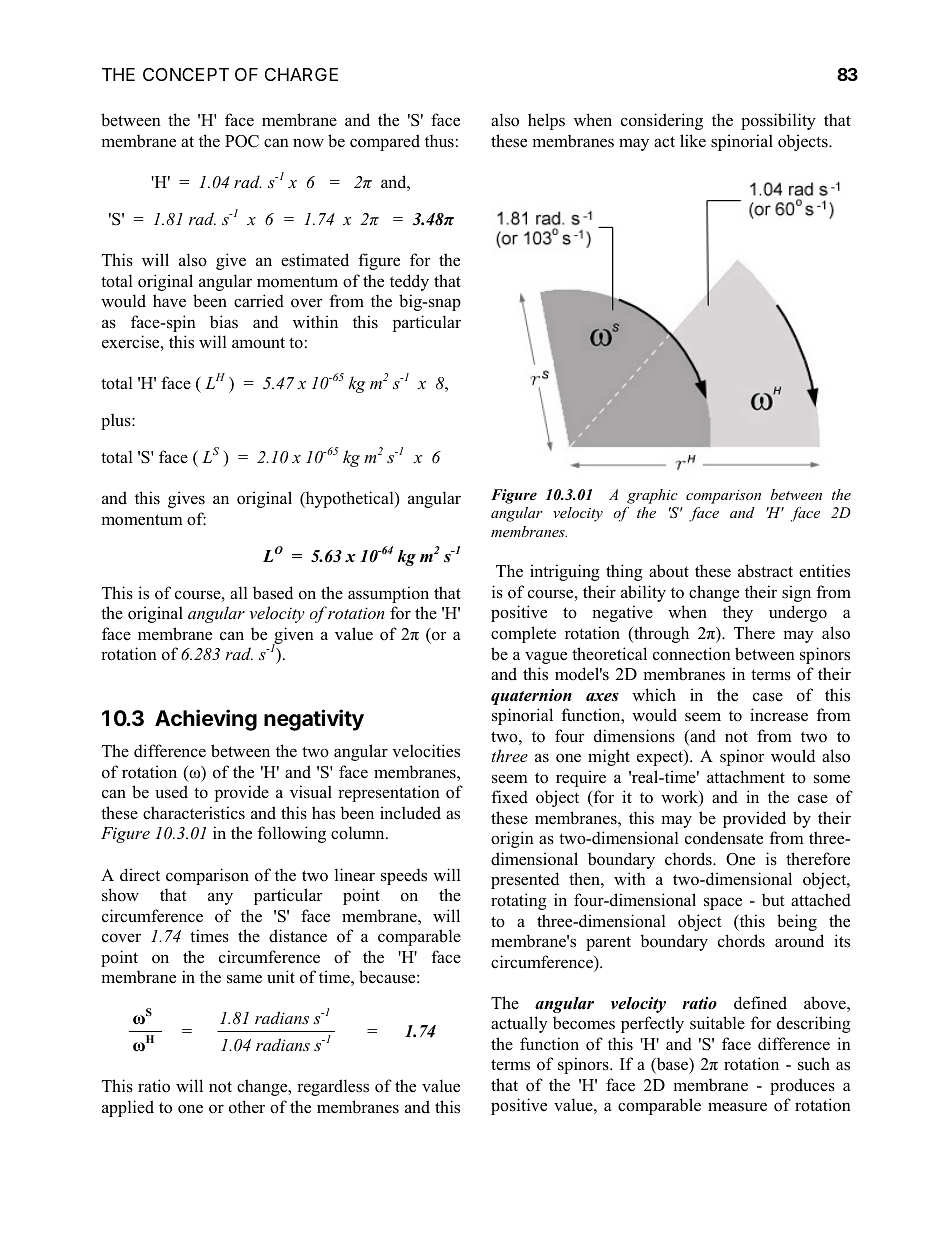  I want to click on complete, so click(523, 634).
